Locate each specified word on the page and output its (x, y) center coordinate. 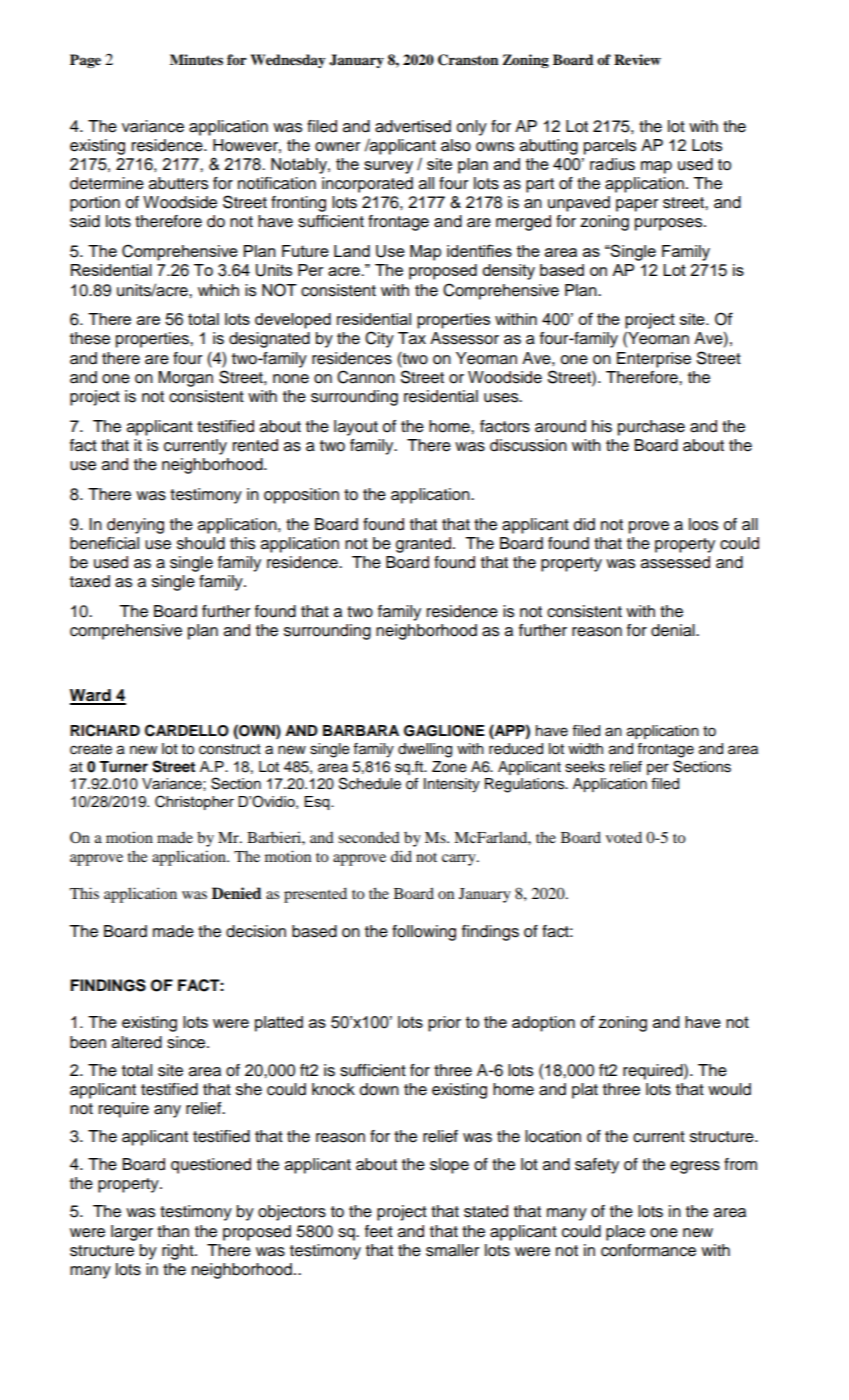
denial (674, 630)
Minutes (196, 59)
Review (637, 59)
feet (379, 1231)
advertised (413, 126)
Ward (91, 696)
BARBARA (361, 730)
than (173, 1231)
